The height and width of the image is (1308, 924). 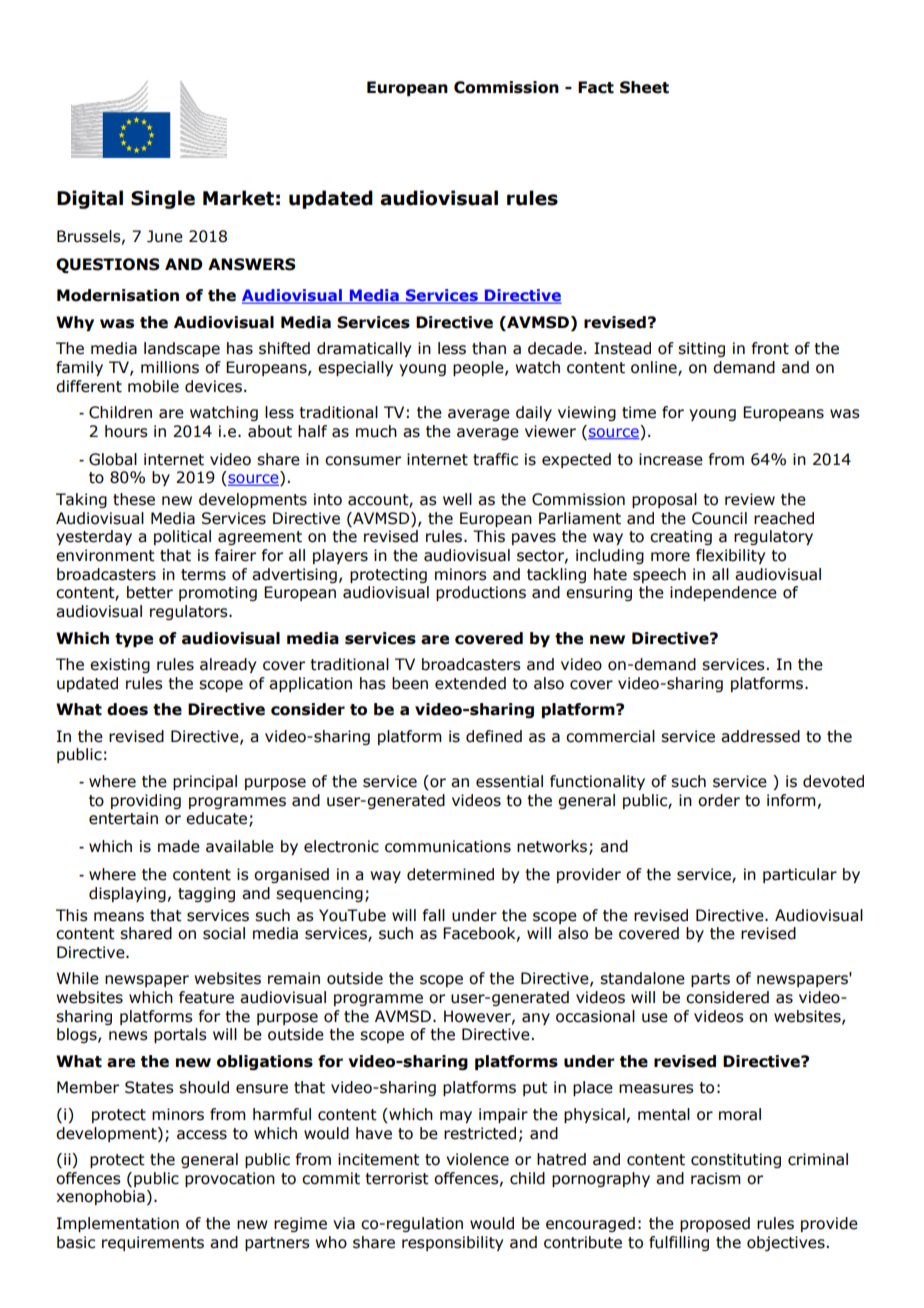 What do you see at coordinates (434, 915) in the image?
I see `fall` at bounding box center [434, 915].
